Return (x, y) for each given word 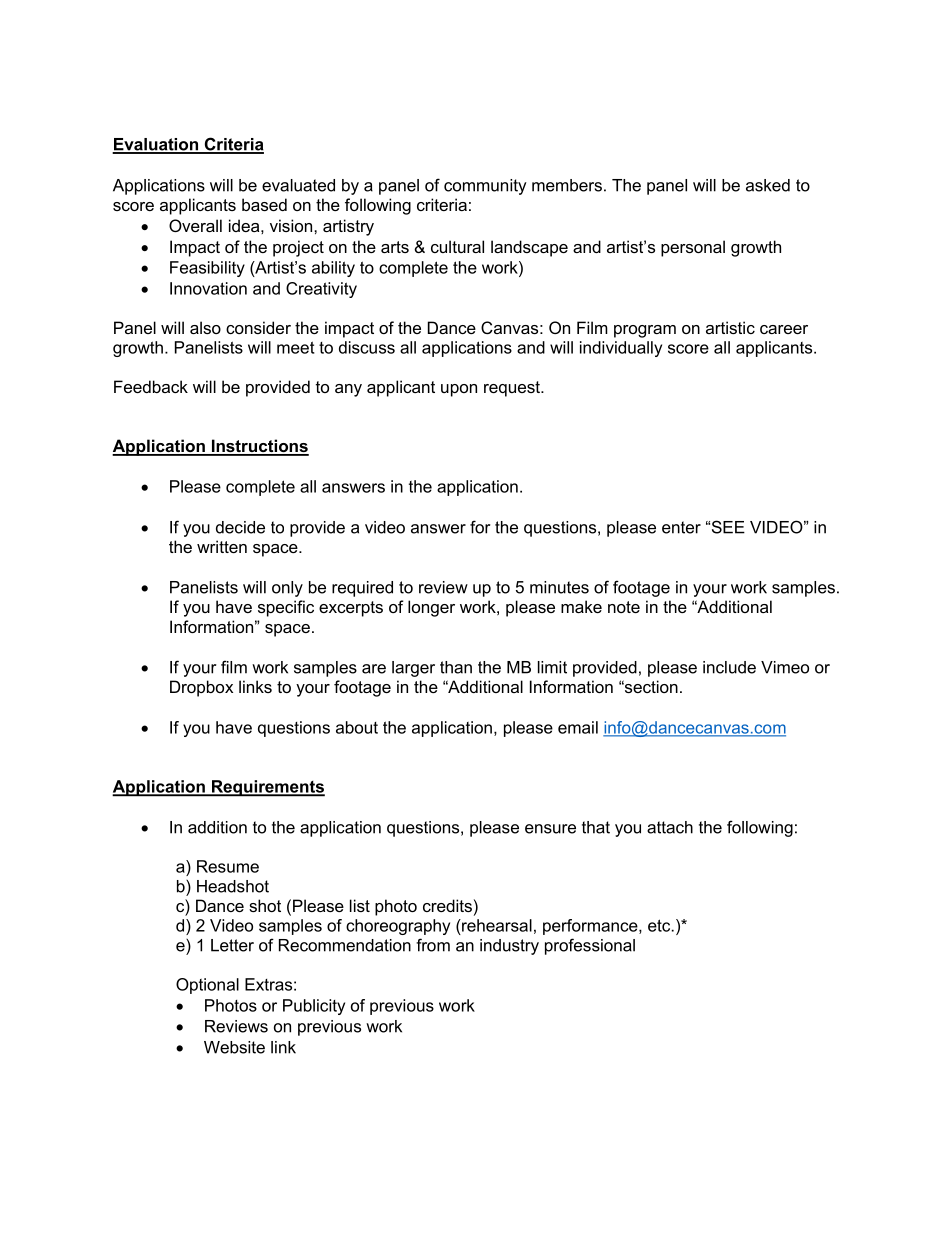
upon (459, 390)
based (264, 204)
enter (681, 527)
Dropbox (201, 688)
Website (234, 1047)
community (485, 187)
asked (768, 185)
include (729, 667)
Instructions (259, 447)
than (456, 667)
